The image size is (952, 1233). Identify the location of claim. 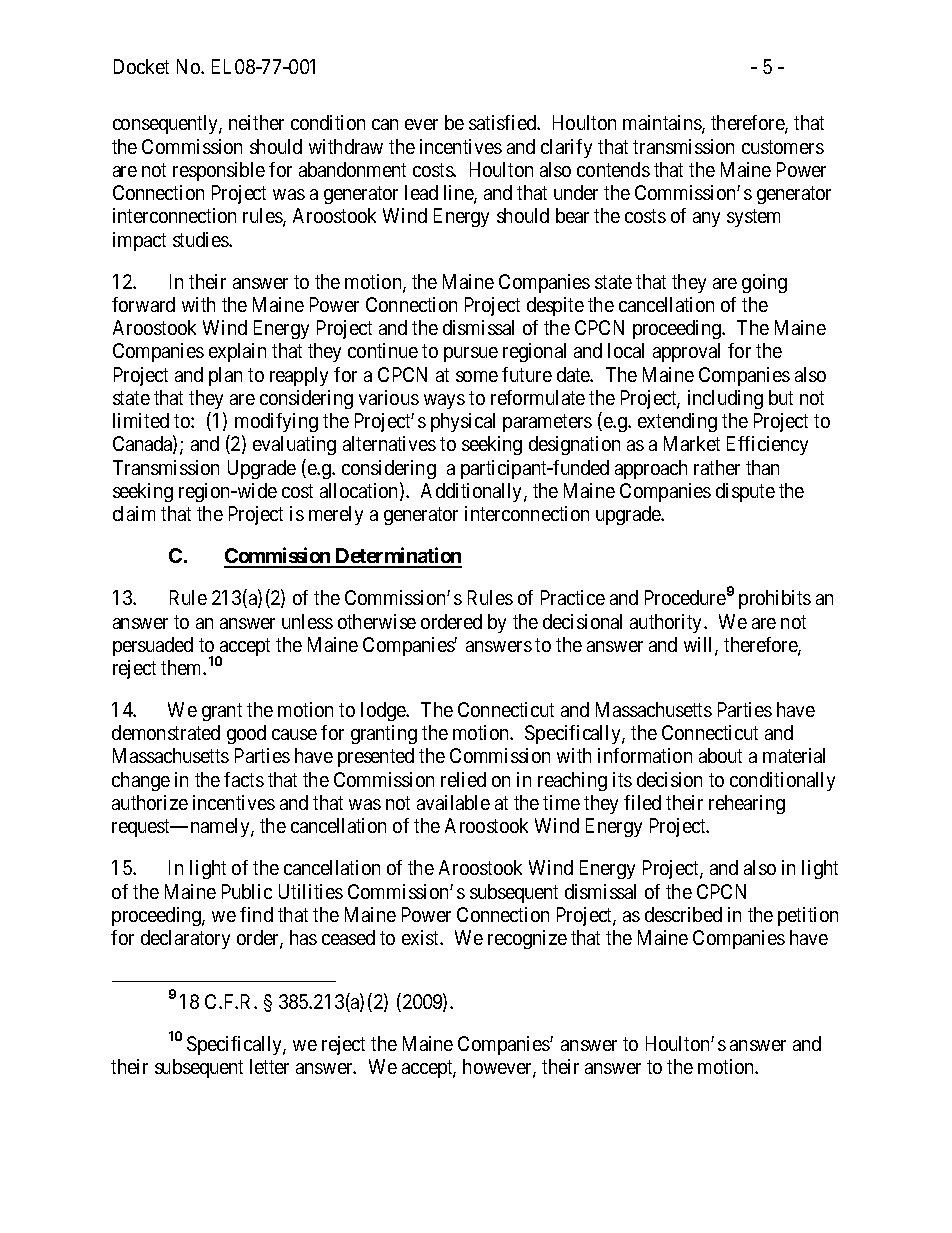
(134, 513).
